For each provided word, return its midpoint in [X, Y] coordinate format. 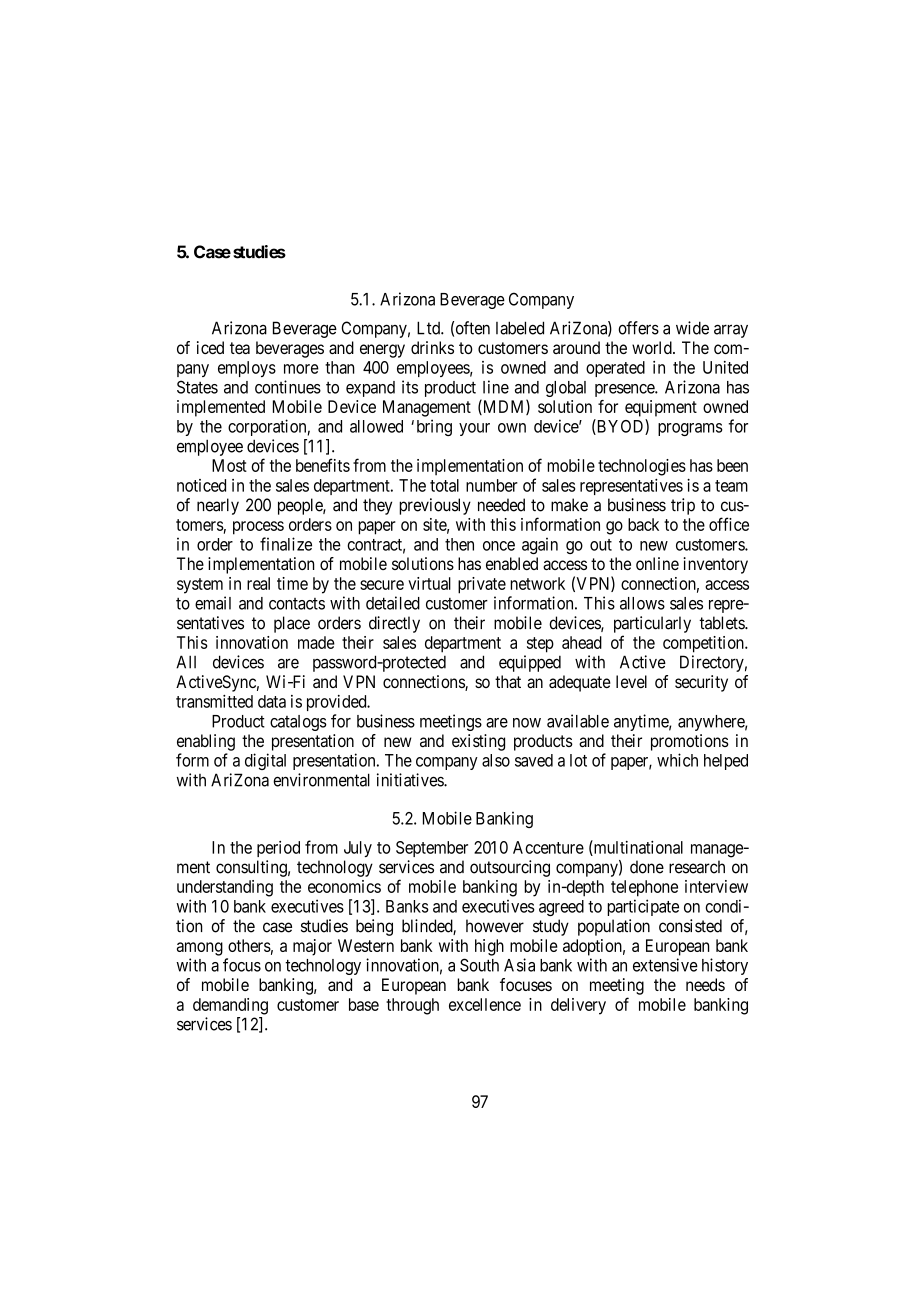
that [508, 681]
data [272, 701]
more [301, 369]
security [701, 683]
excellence [485, 1004]
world [653, 347]
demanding [230, 1006]
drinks [432, 347]
